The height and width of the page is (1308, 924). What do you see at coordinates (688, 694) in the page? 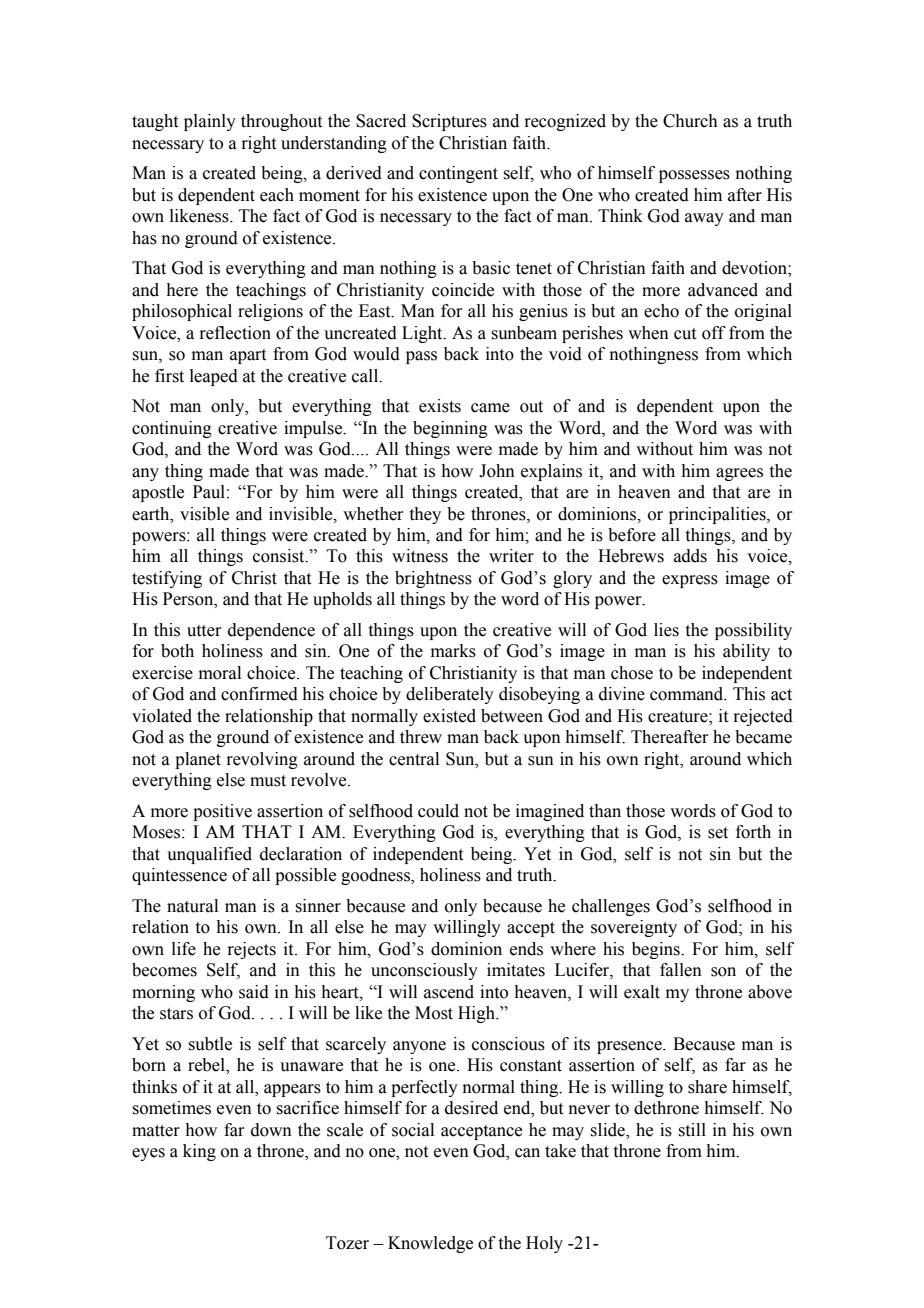
I see `command` at bounding box center [688, 694].
